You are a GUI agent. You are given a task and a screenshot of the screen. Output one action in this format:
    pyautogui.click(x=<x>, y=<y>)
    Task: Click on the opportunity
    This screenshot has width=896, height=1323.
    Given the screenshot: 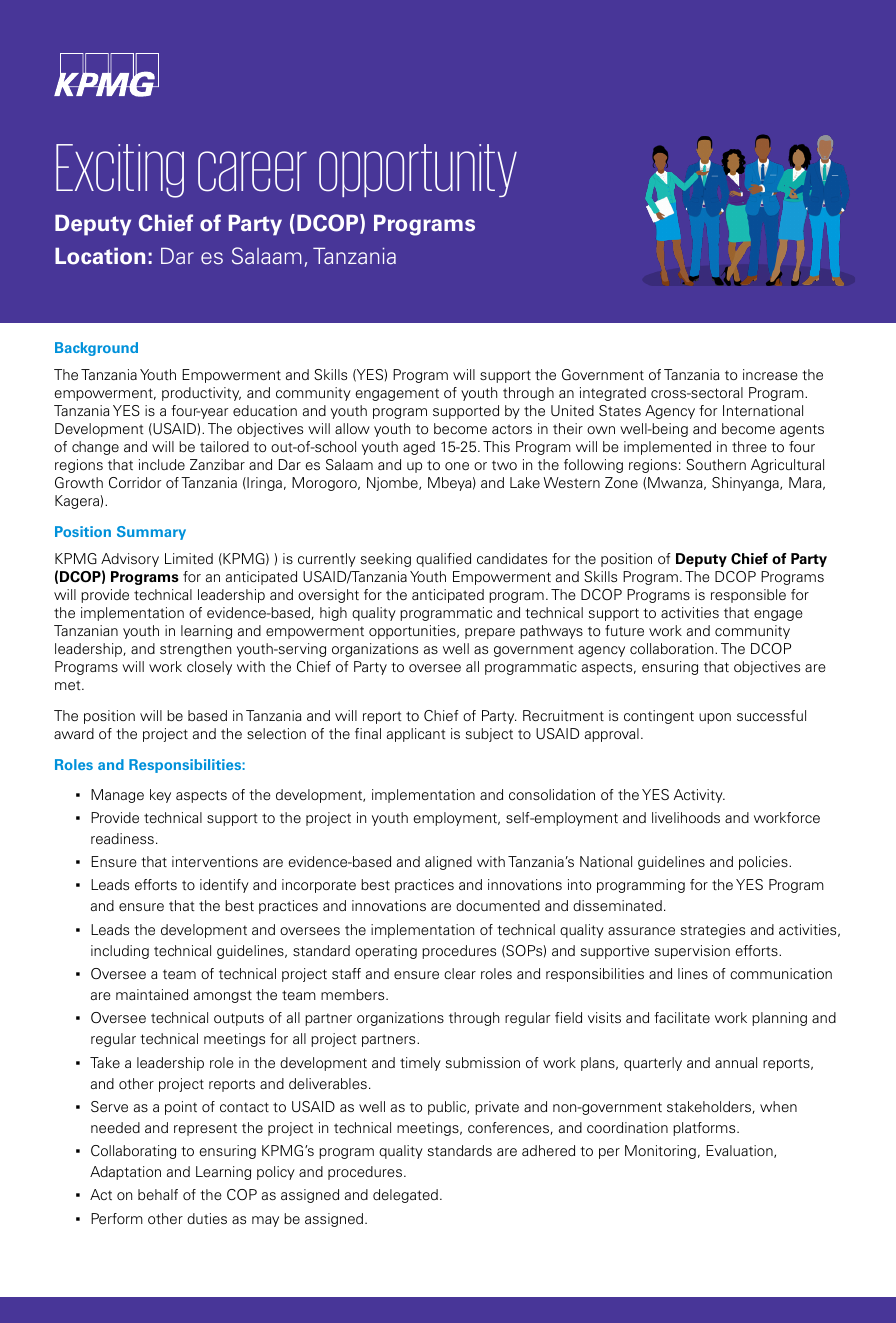 What is the action you would take?
    pyautogui.click(x=418, y=170)
